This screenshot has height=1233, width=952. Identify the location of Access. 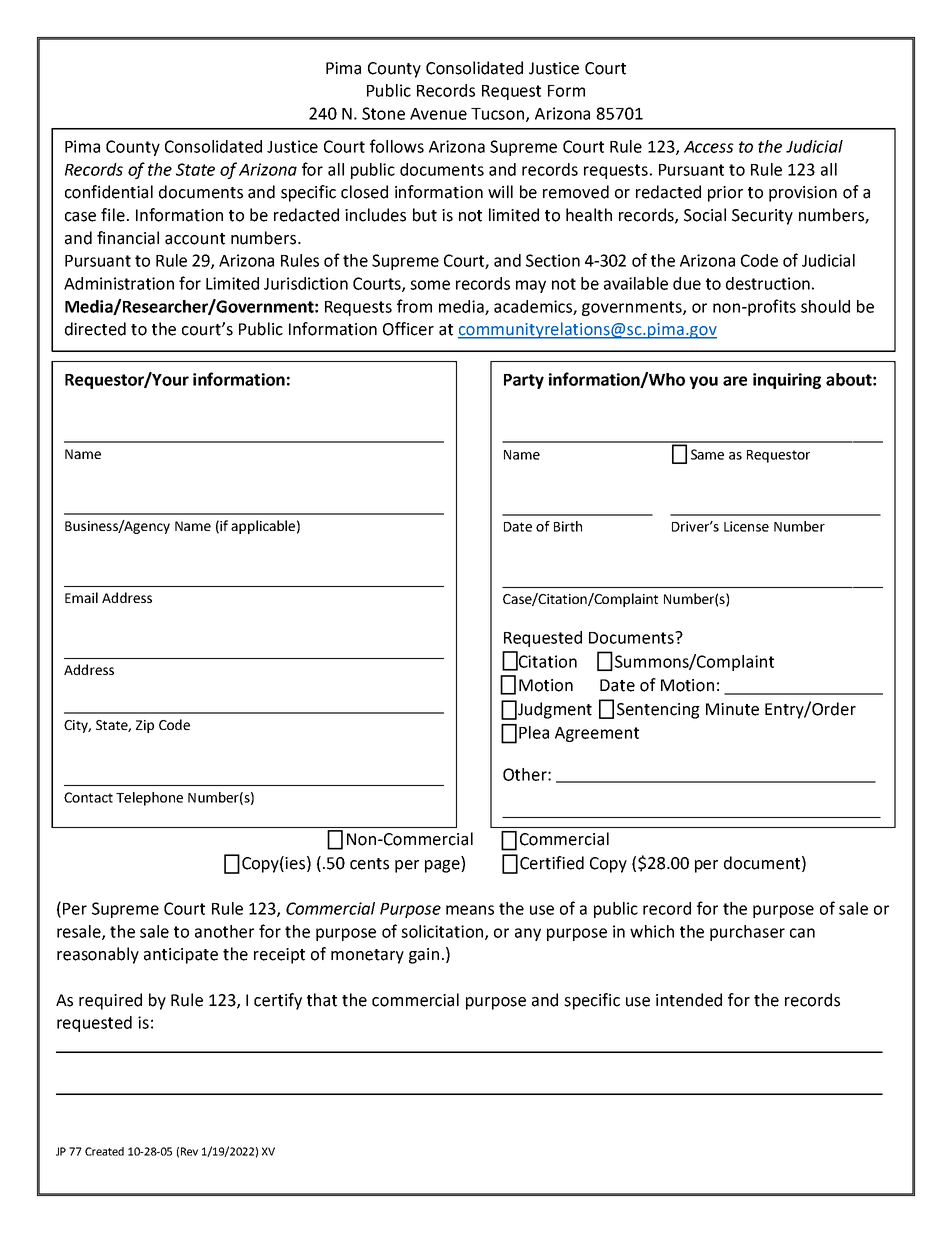
(709, 147).
